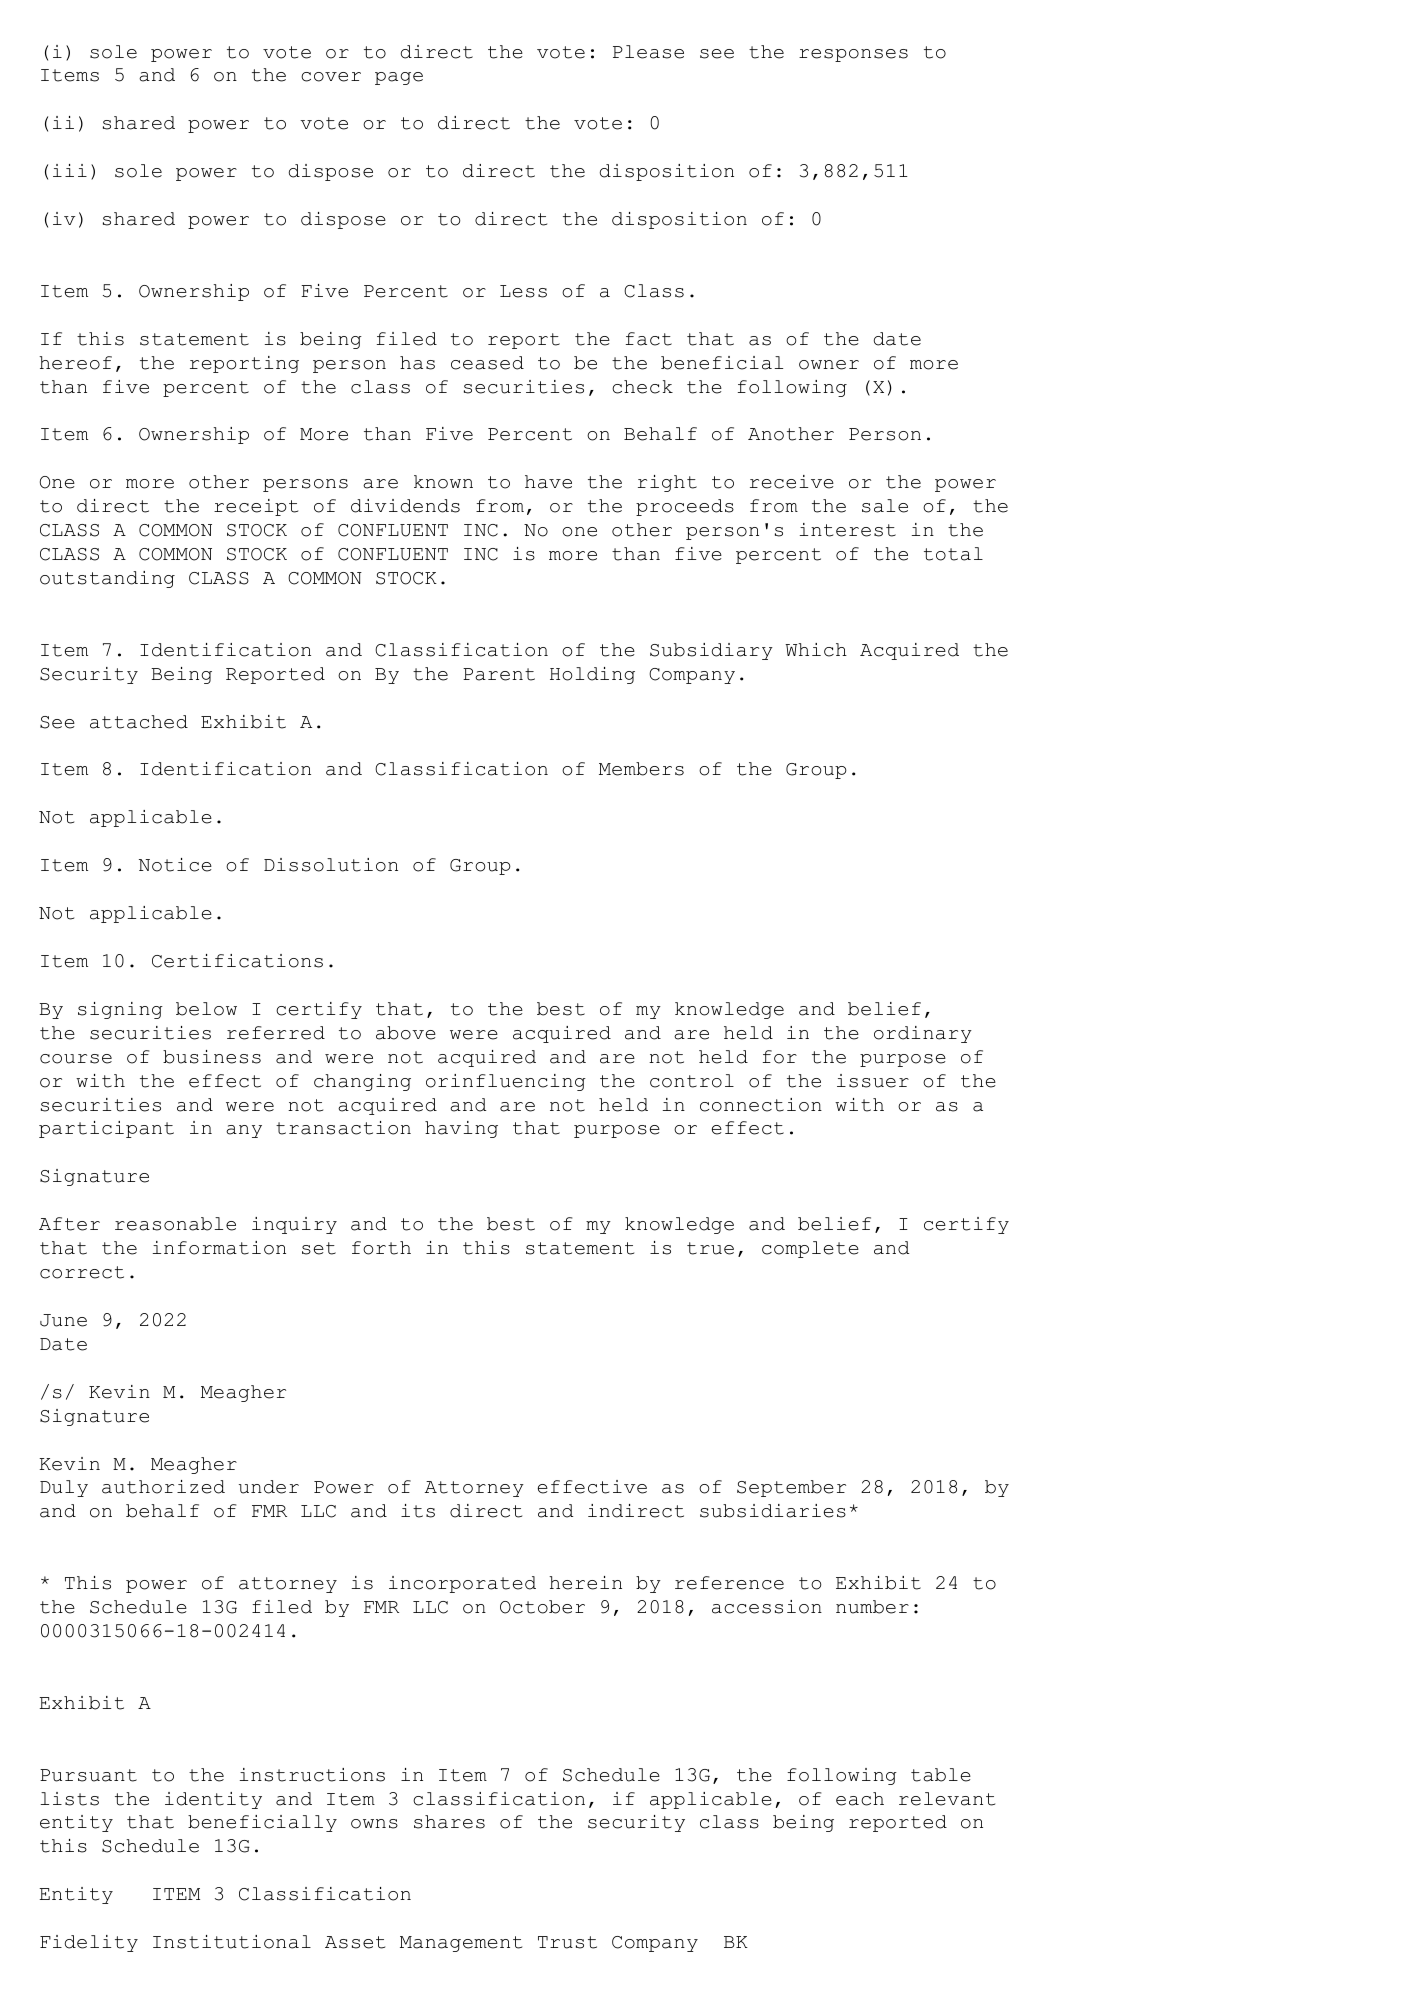  What do you see at coordinates (219, 1248) in the page?
I see `information` at bounding box center [219, 1248].
